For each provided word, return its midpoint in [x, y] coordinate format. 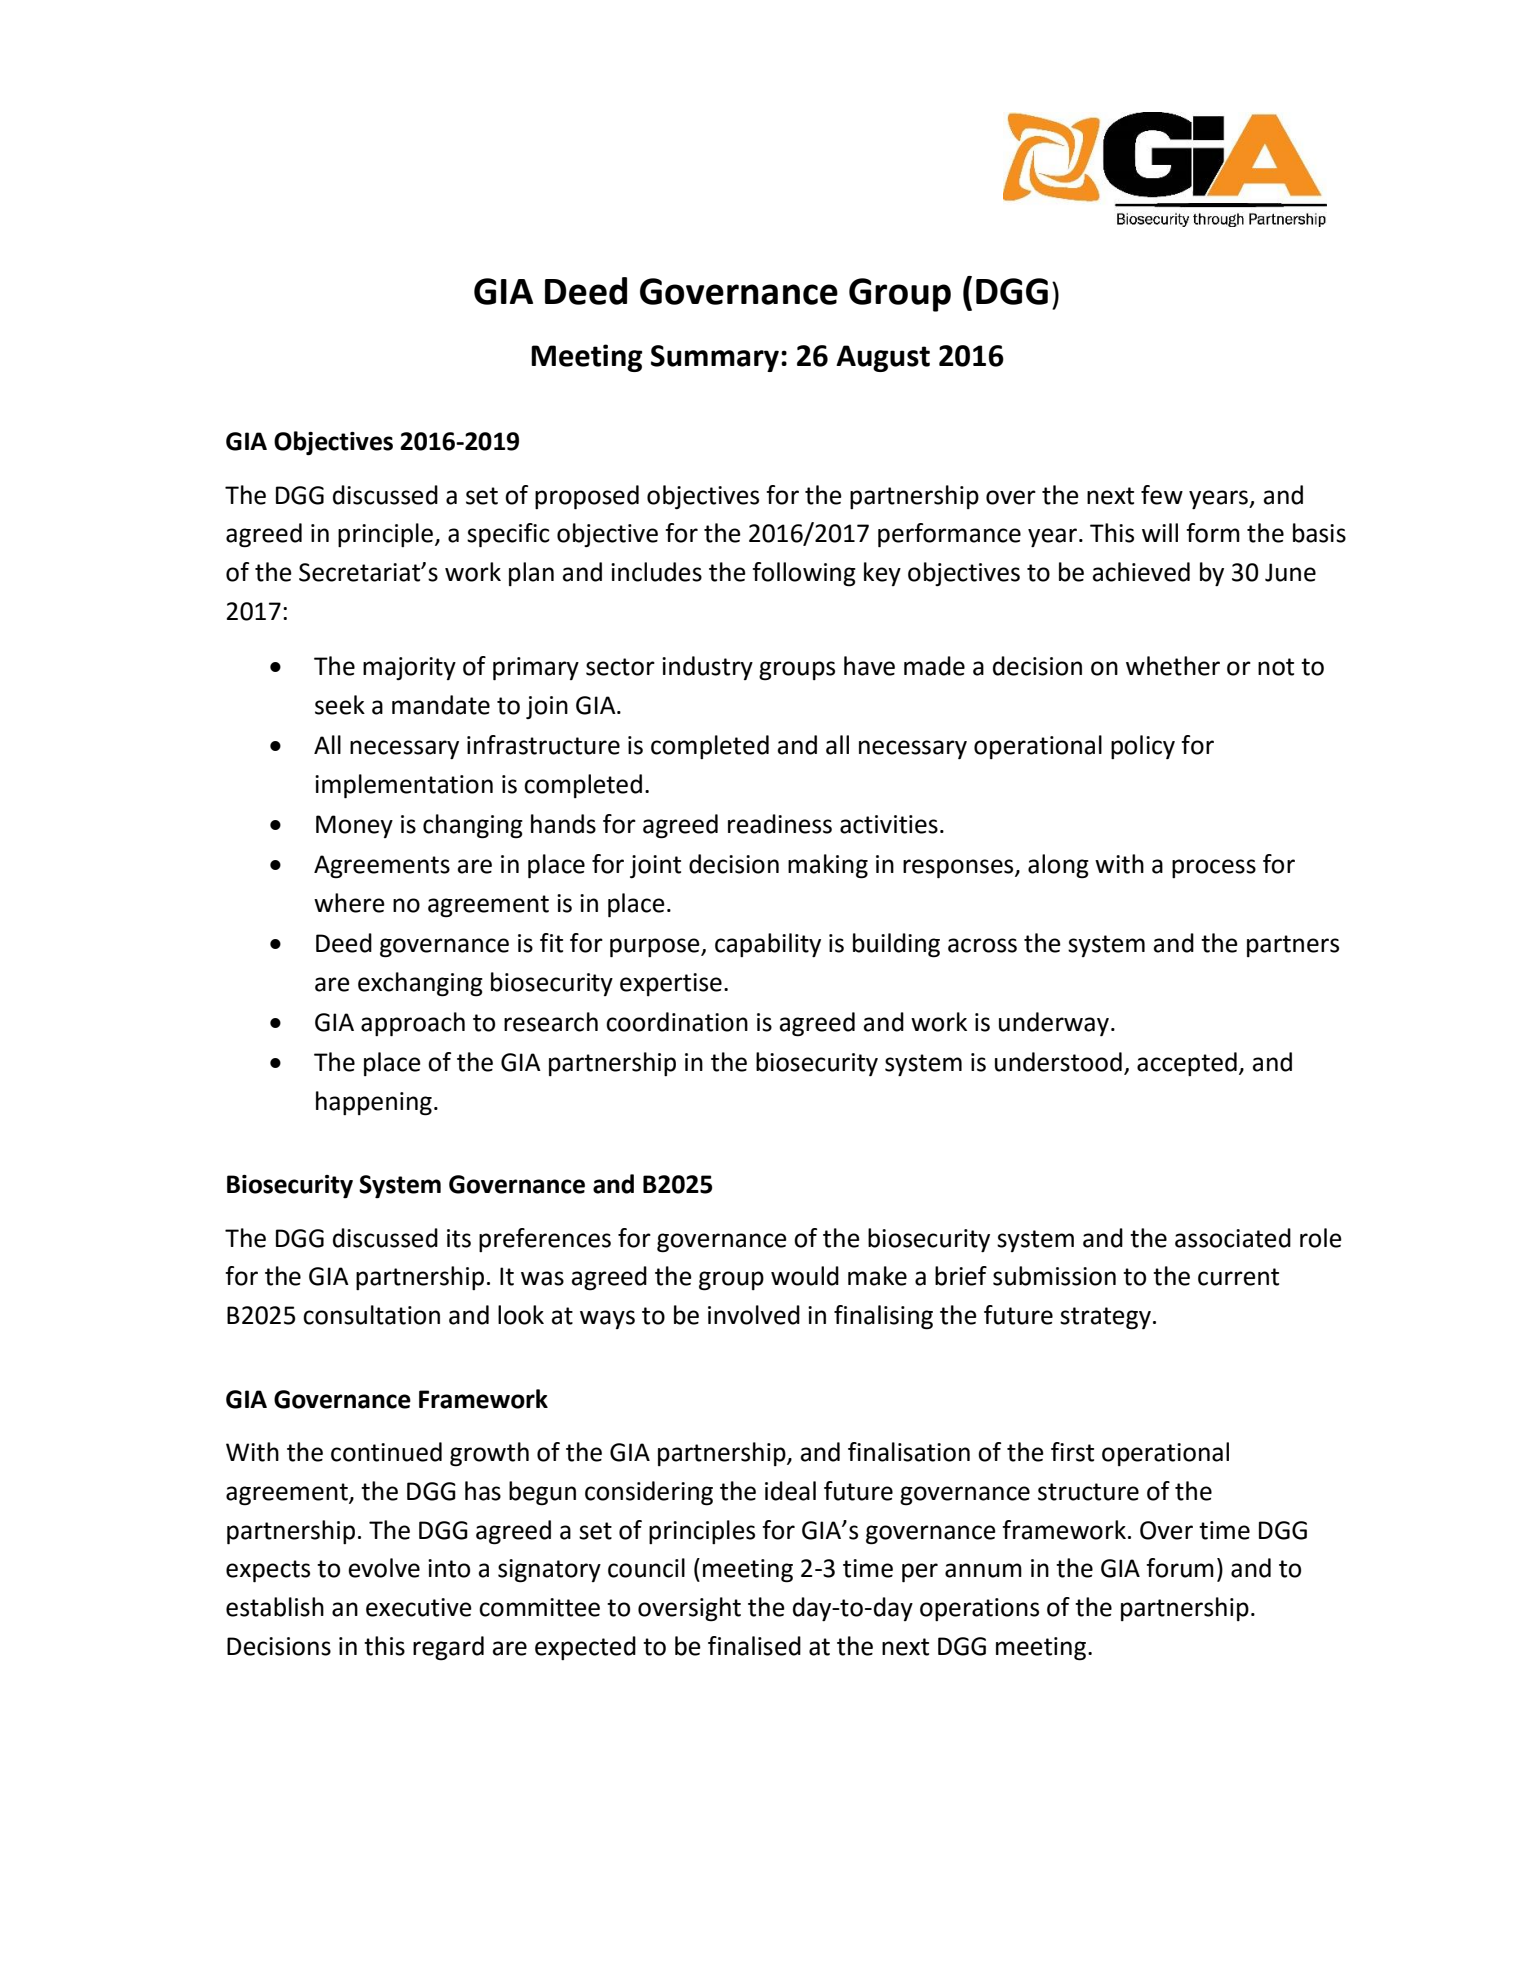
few [1162, 495]
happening [374, 1103]
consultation [371, 1315]
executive [419, 1607]
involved [754, 1315]
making [828, 866]
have [869, 666]
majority [409, 668]
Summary [715, 358]
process [1214, 868]
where [349, 903]
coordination [677, 1022]
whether [1173, 666]
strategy [1105, 1318]
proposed [587, 497]
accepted [1187, 1064]
